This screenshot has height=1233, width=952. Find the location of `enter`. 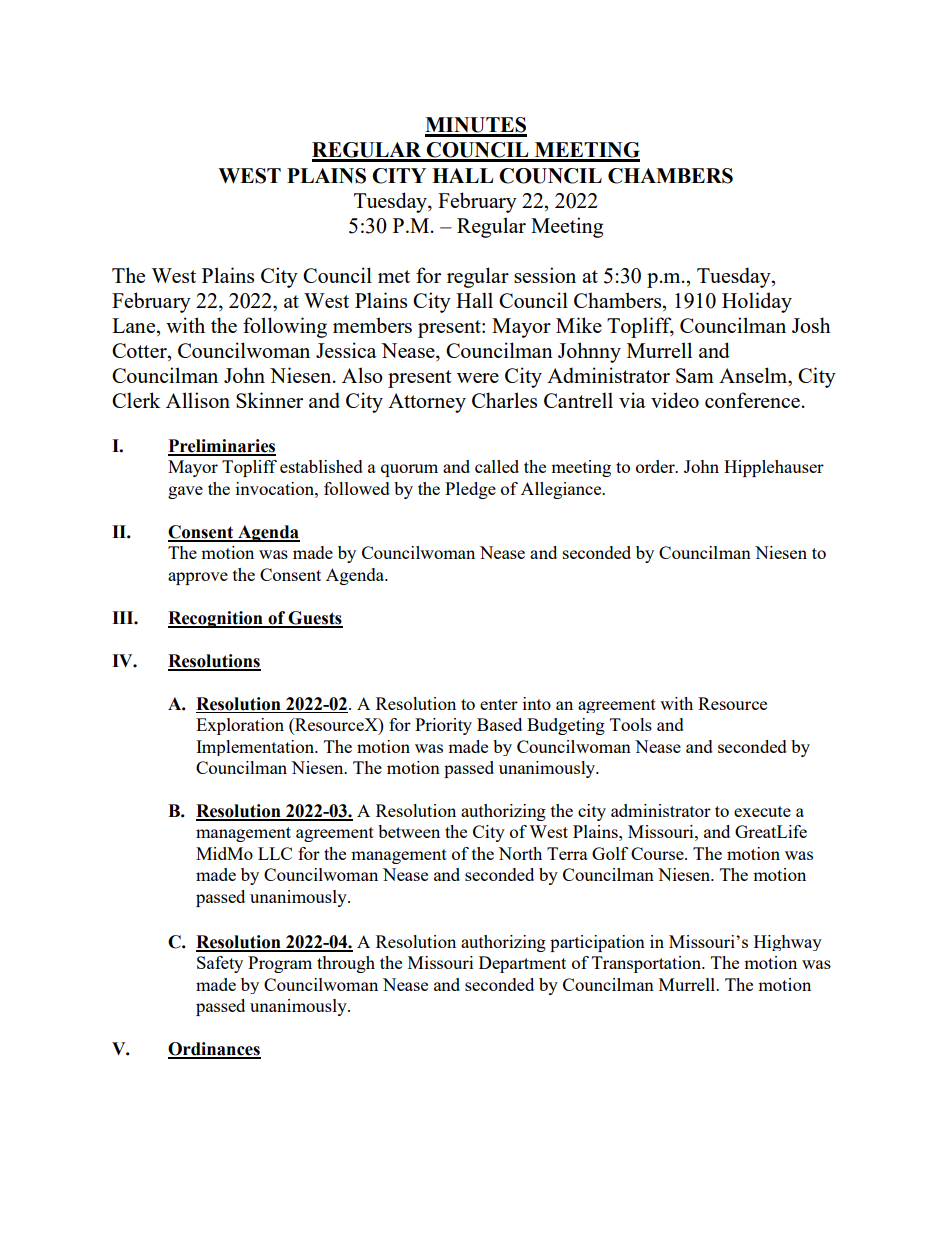

enter is located at coordinates (499, 704).
